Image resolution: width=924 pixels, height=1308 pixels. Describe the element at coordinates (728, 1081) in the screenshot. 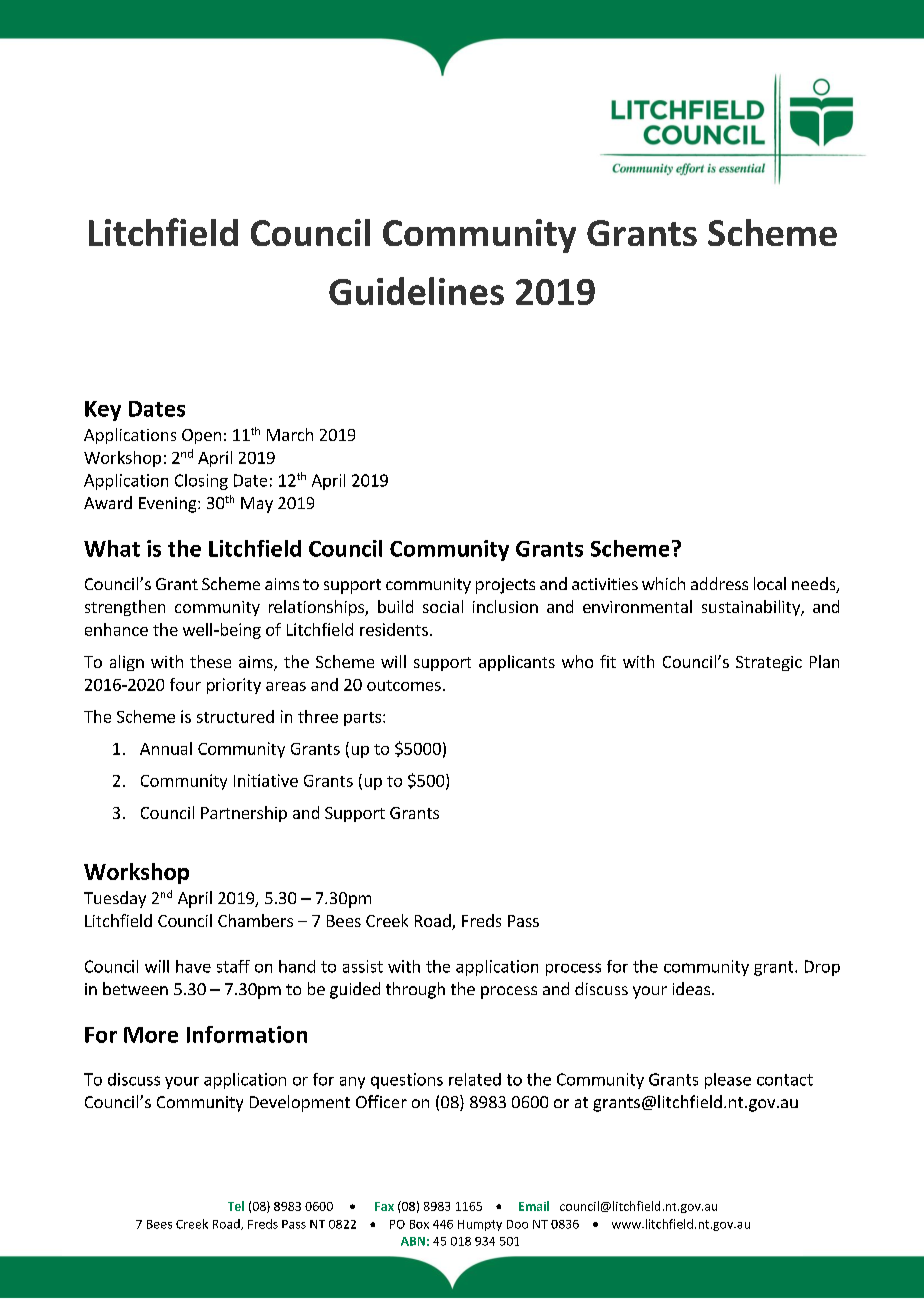

I see `please` at that location.
